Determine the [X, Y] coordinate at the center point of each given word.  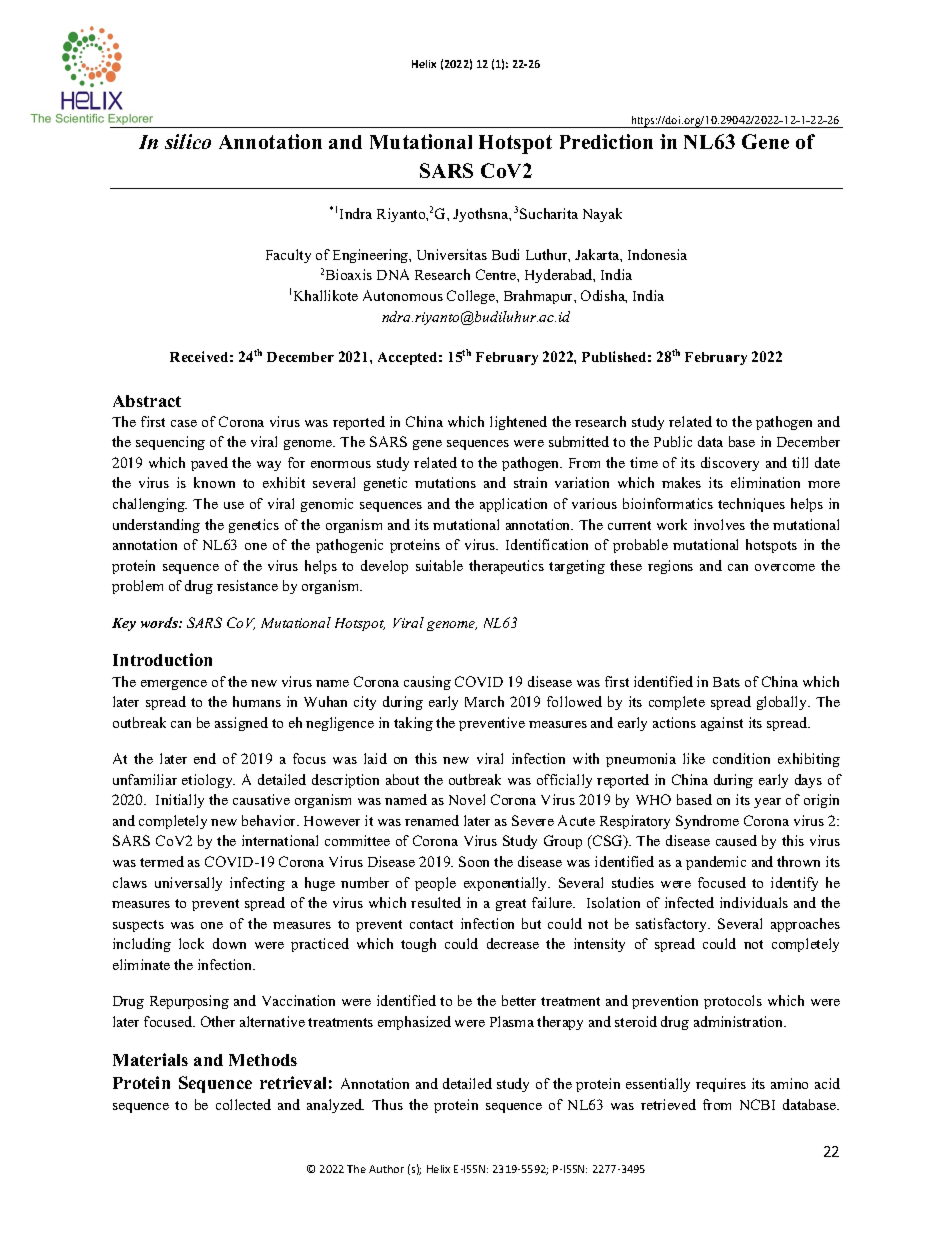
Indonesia [657, 254]
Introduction [162, 659]
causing [427, 683]
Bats [726, 682]
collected [243, 1104]
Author [386, 1169]
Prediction [606, 141]
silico [188, 141]
